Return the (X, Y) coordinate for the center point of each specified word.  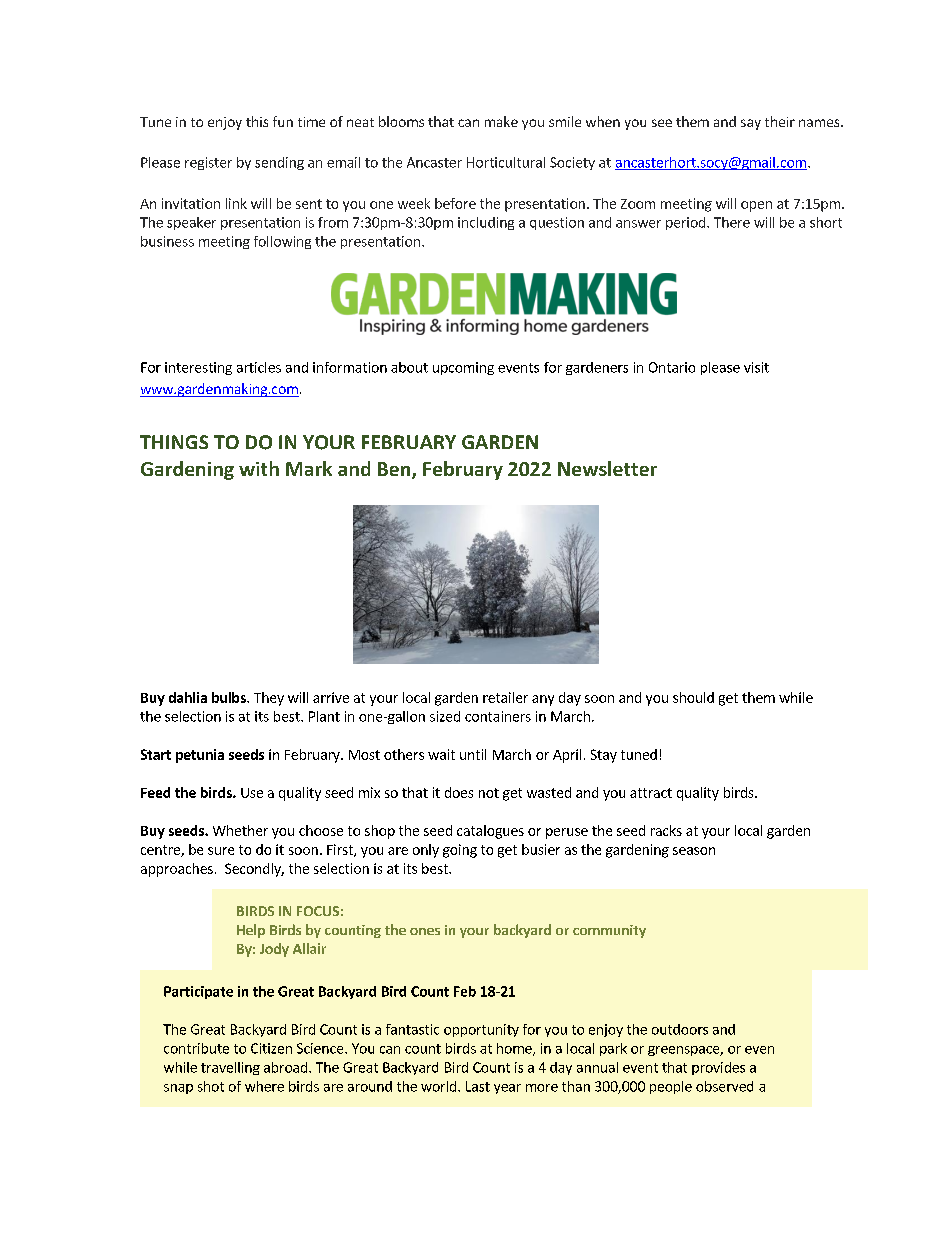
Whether (240, 830)
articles (259, 367)
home (515, 1049)
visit (756, 367)
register (208, 163)
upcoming (463, 368)
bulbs (230, 697)
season (694, 851)
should (693, 697)
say (751, 124)
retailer (505, 697)
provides (718, 1068)
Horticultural (506, 162)
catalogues (490, 832)
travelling (230, 1068)
